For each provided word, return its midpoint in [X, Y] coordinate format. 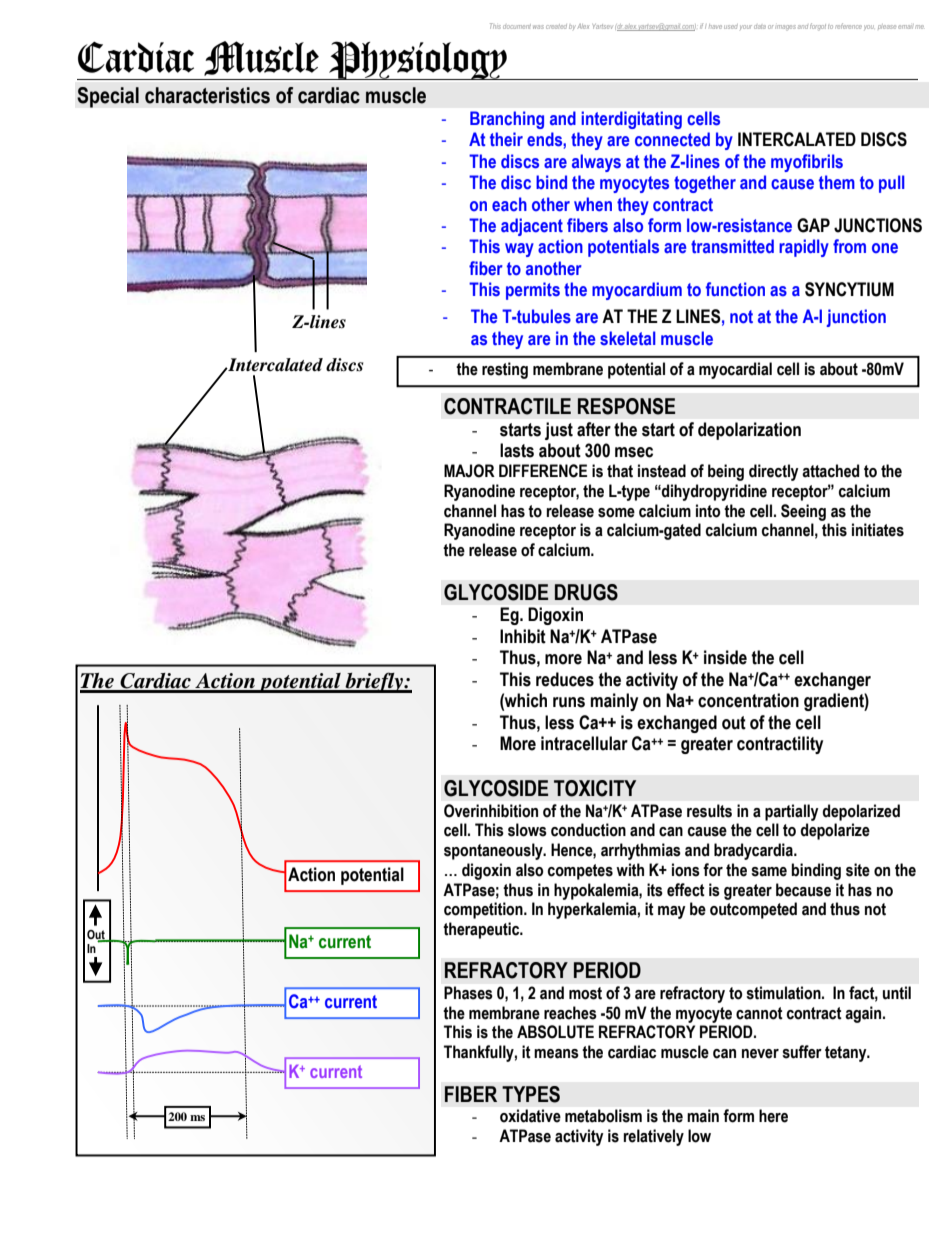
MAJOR [469, 471]
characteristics [207, 95]
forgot [818, 27]
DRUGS [586, 592]
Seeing [803, 512]
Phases [468, 993]
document [517, 26]
